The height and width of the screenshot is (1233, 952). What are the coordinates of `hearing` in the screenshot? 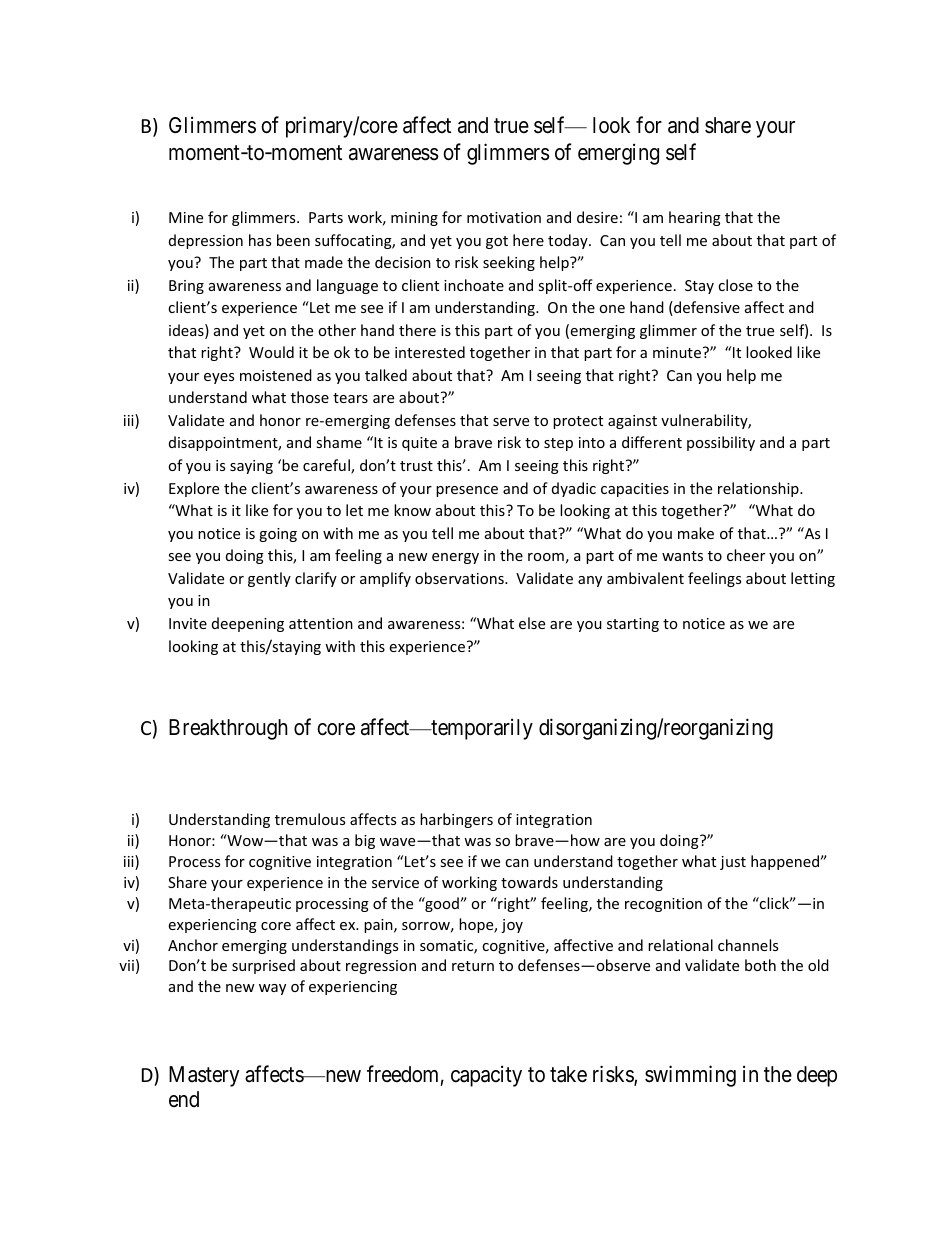 It's located at (695, 218).
